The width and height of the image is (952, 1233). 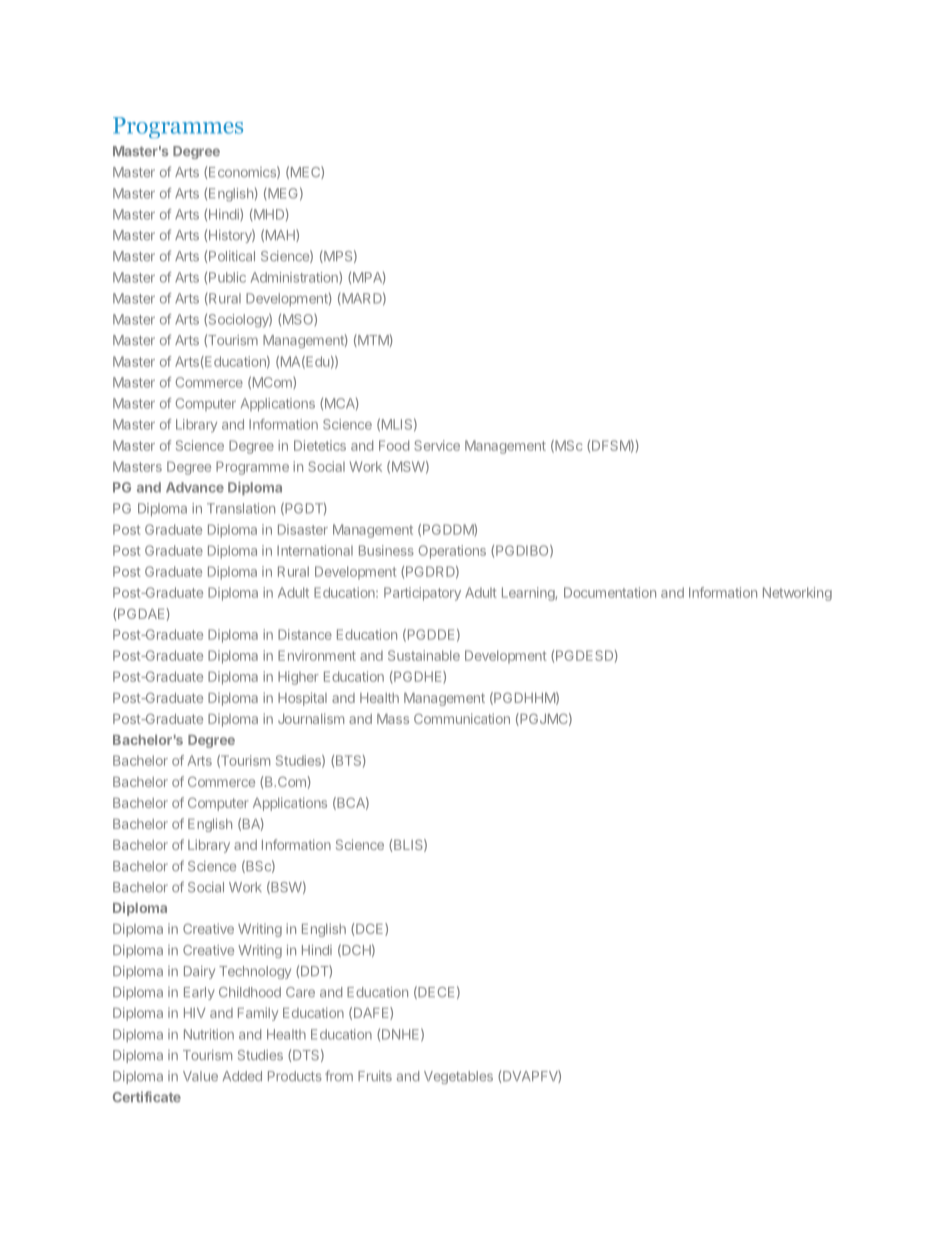 What do you see at coordinates (394, 445) in the image?
I see `Food` at bounding box center [394, 445].
